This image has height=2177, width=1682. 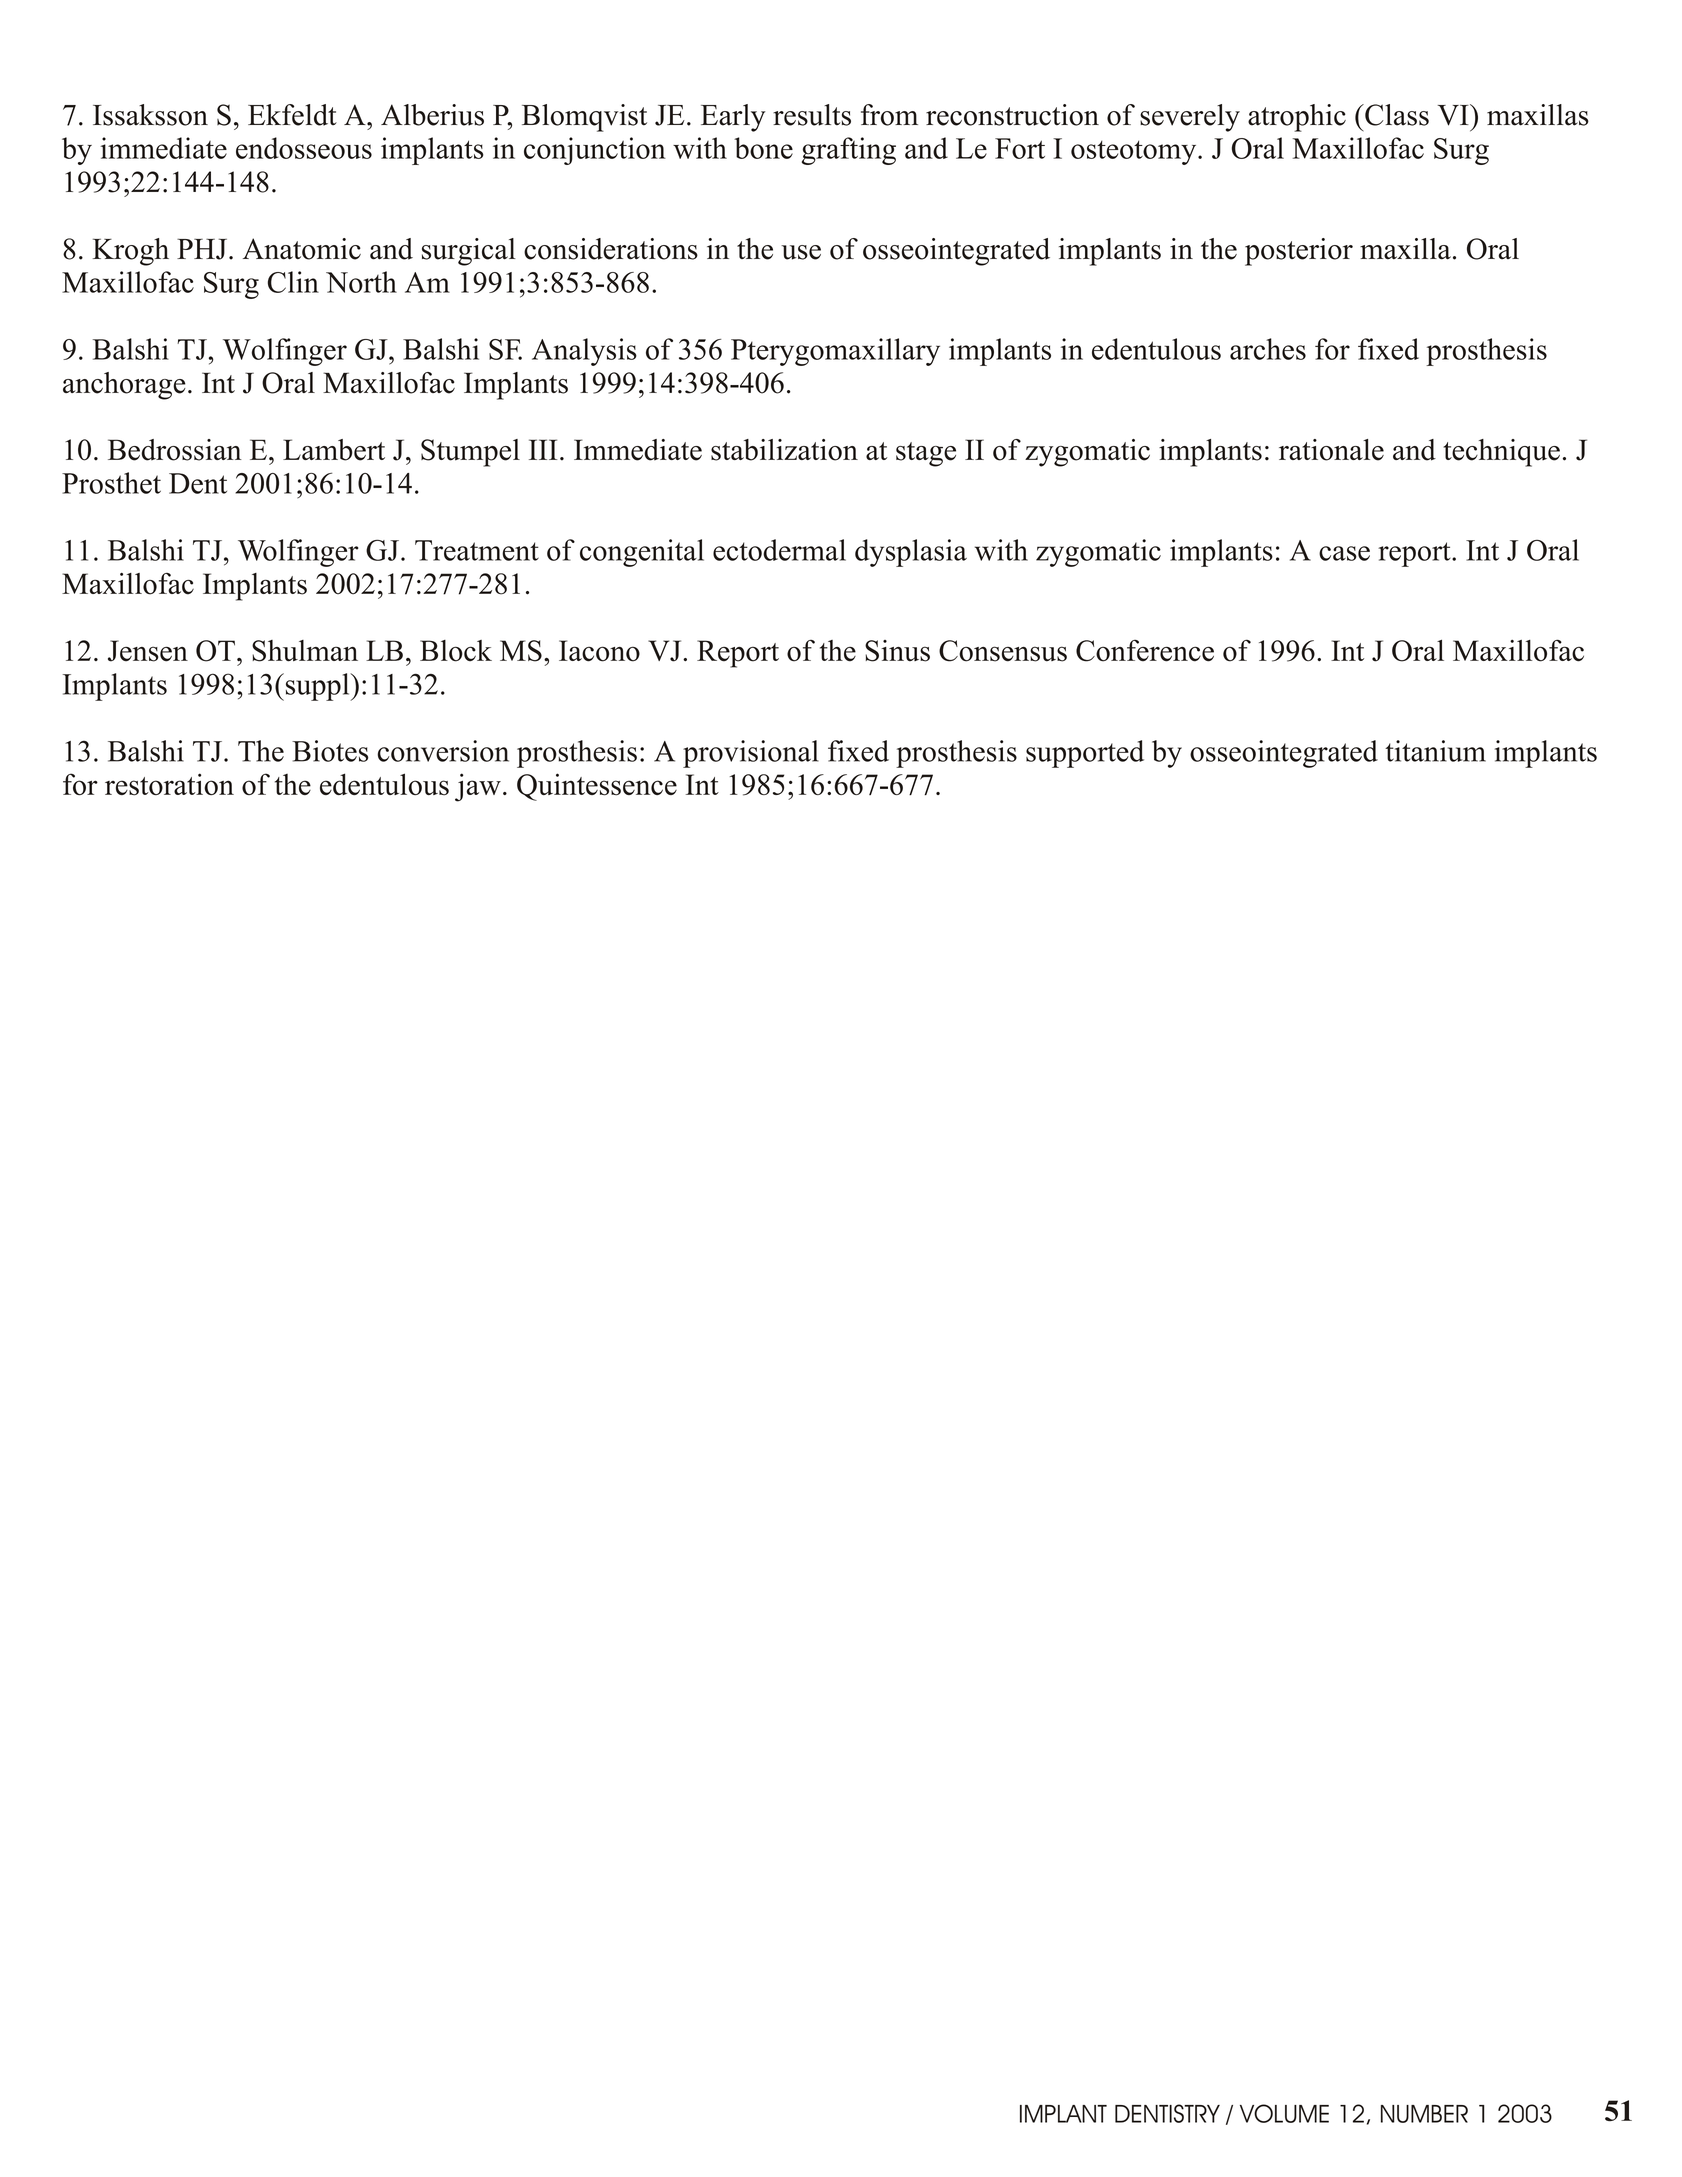 I want to click on restoration, so click(x=169, y=784).
